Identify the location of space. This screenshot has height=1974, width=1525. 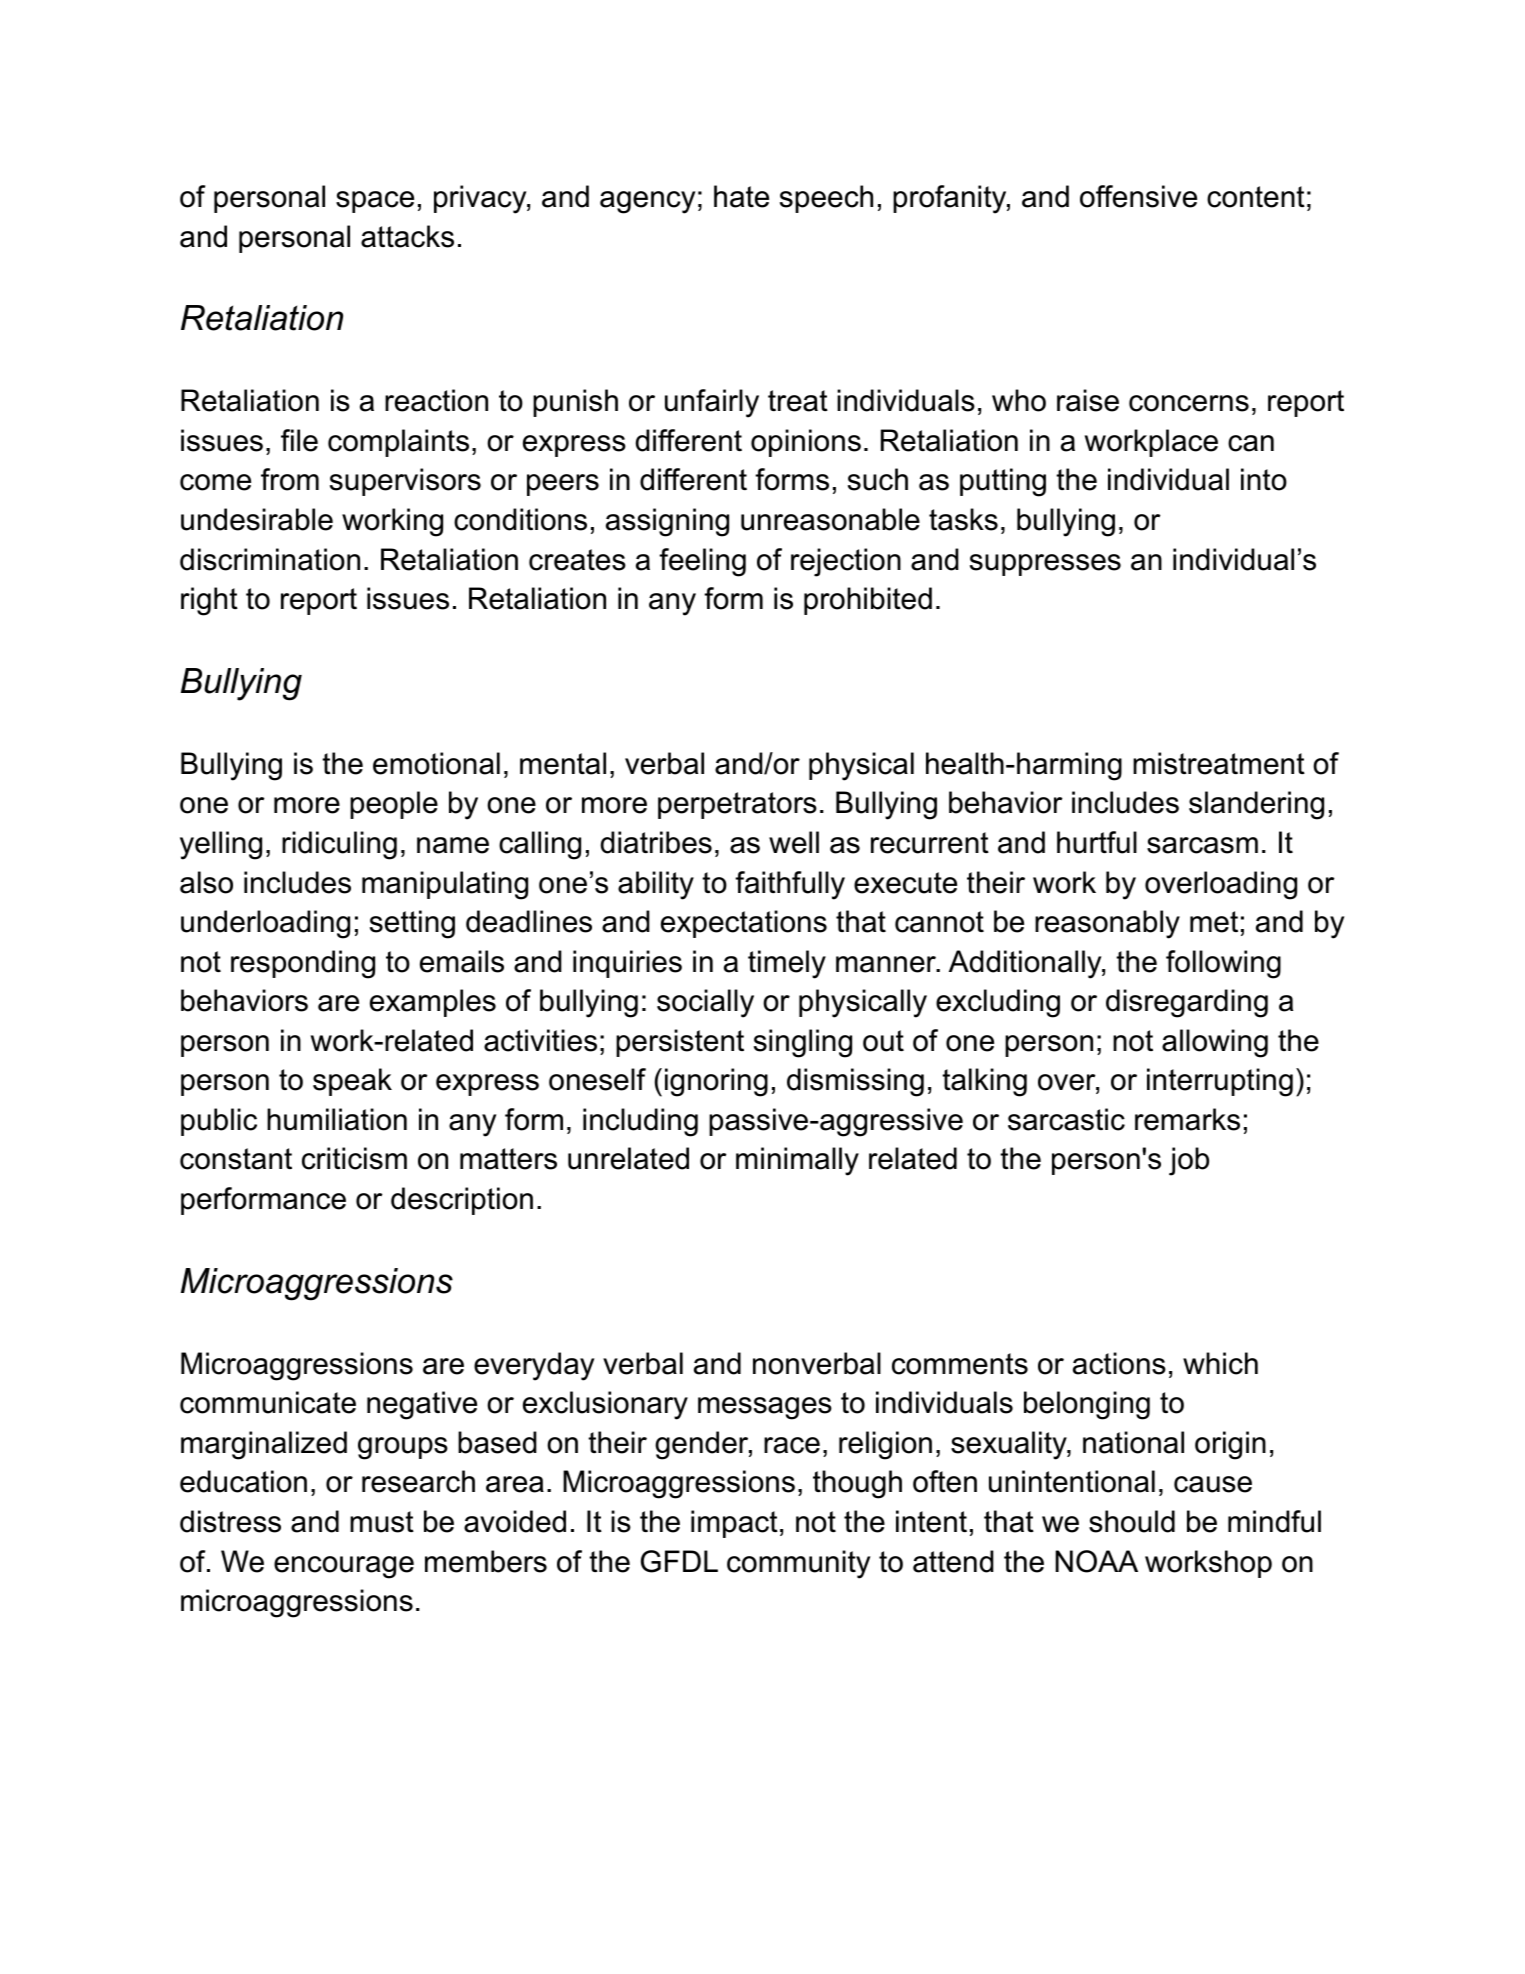
(375, 202).
